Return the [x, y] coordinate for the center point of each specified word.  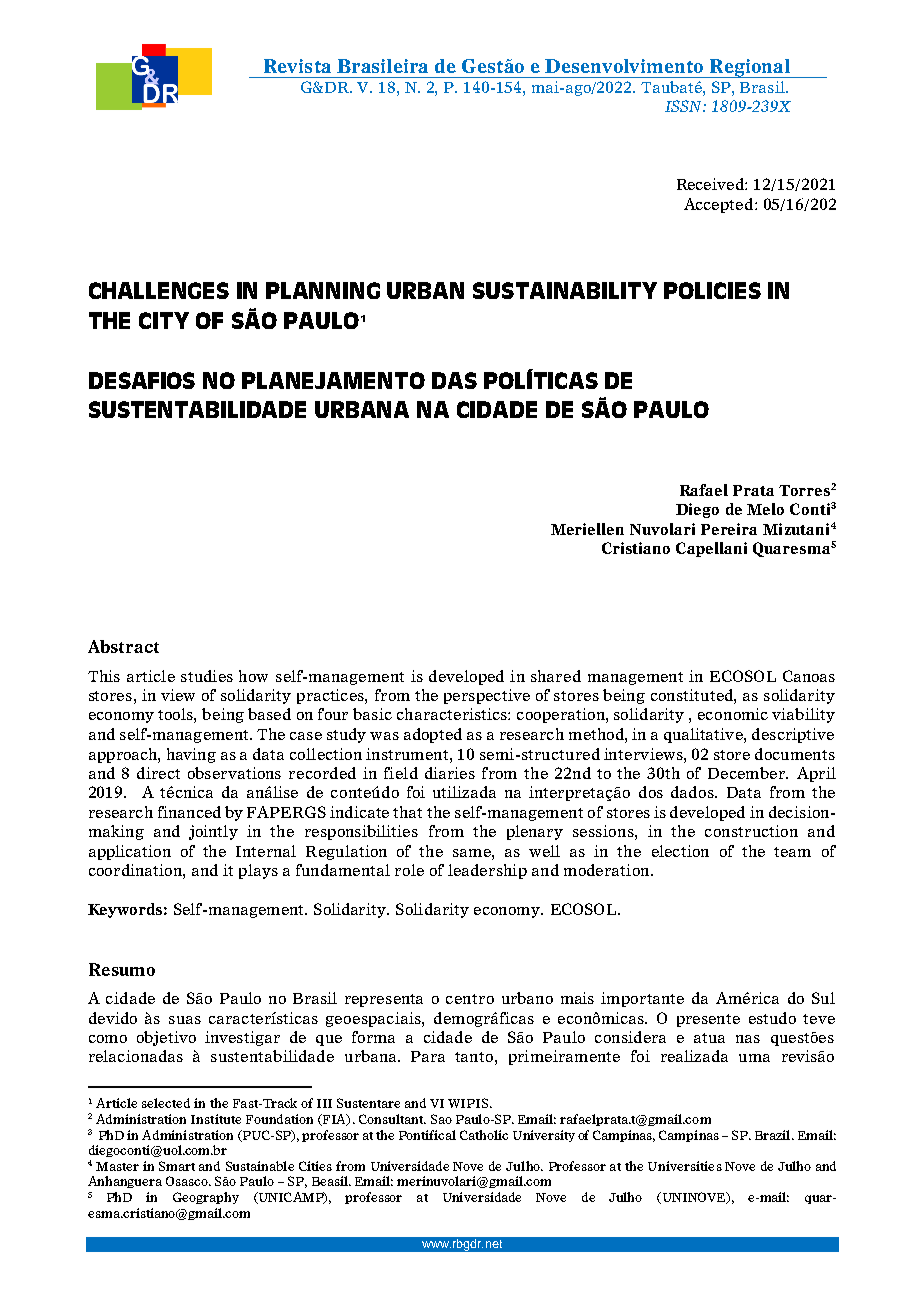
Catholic [484, 1135]
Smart [177, 1166]
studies [207, 676]
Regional [750, 68]
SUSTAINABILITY [565, 290]
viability [803, 715]
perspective [487, 696]
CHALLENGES [159, 290]
